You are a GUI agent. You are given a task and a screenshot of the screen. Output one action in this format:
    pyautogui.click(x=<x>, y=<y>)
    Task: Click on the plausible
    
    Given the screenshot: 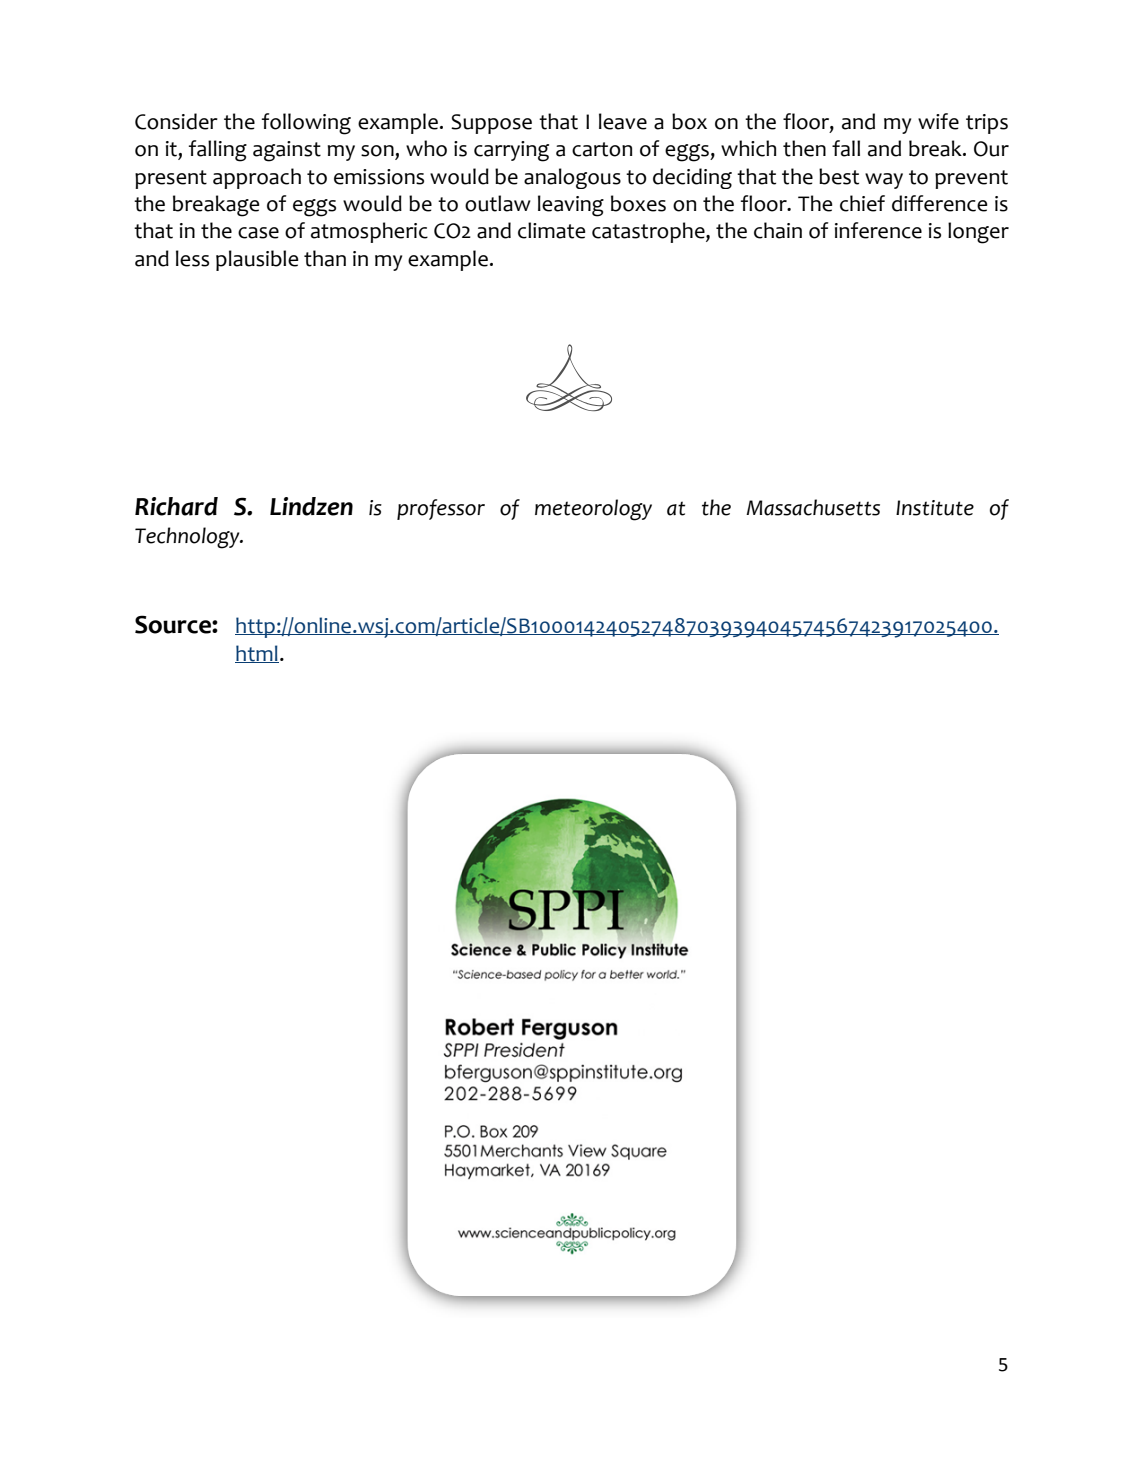 What is the action you would take?
    pyautogui.click(x=257, y=260)
